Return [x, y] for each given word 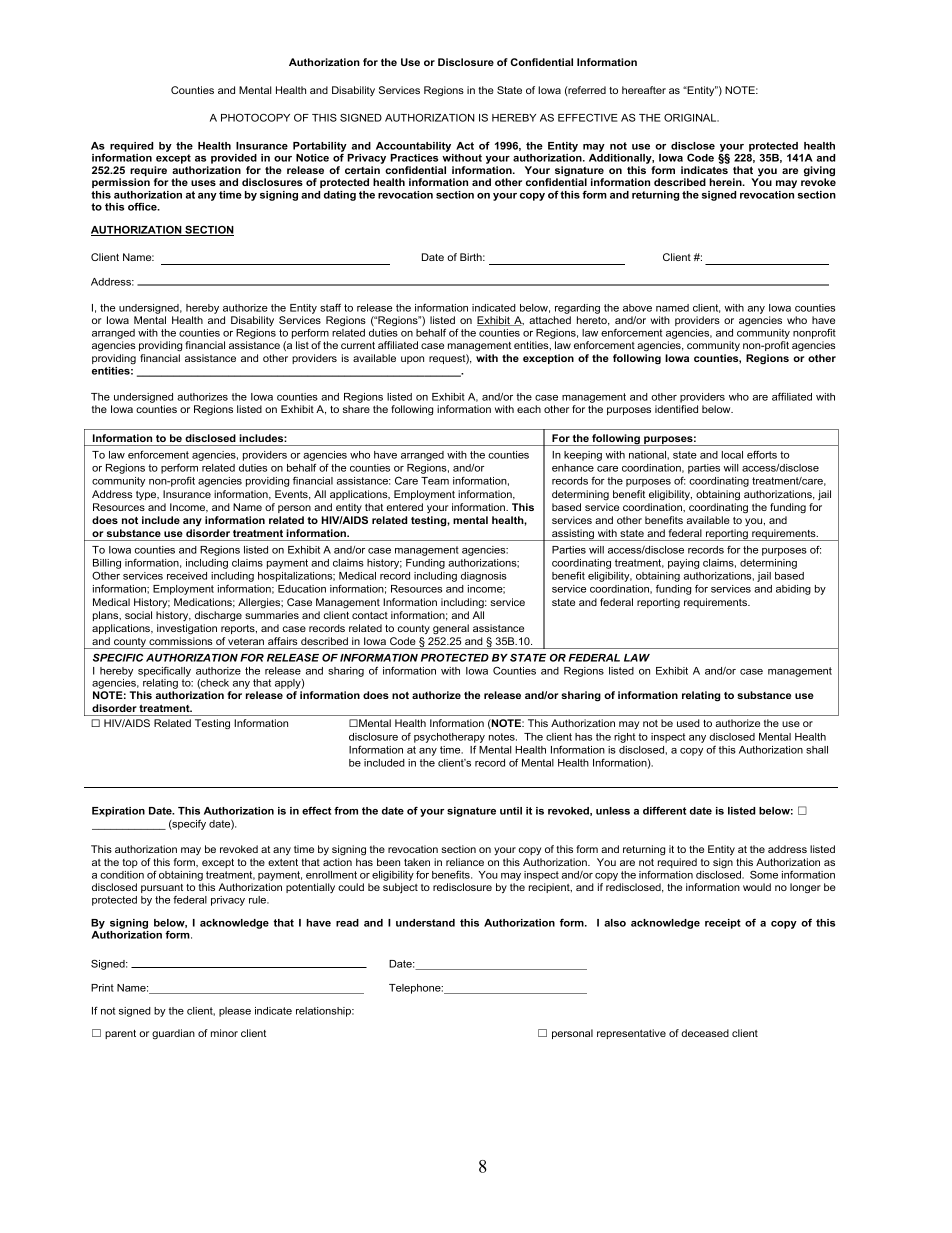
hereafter [644, 90]
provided [234, 159]
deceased [705, 1033]
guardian [173, 1034]
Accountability [413, 147]
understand [425, 923]
